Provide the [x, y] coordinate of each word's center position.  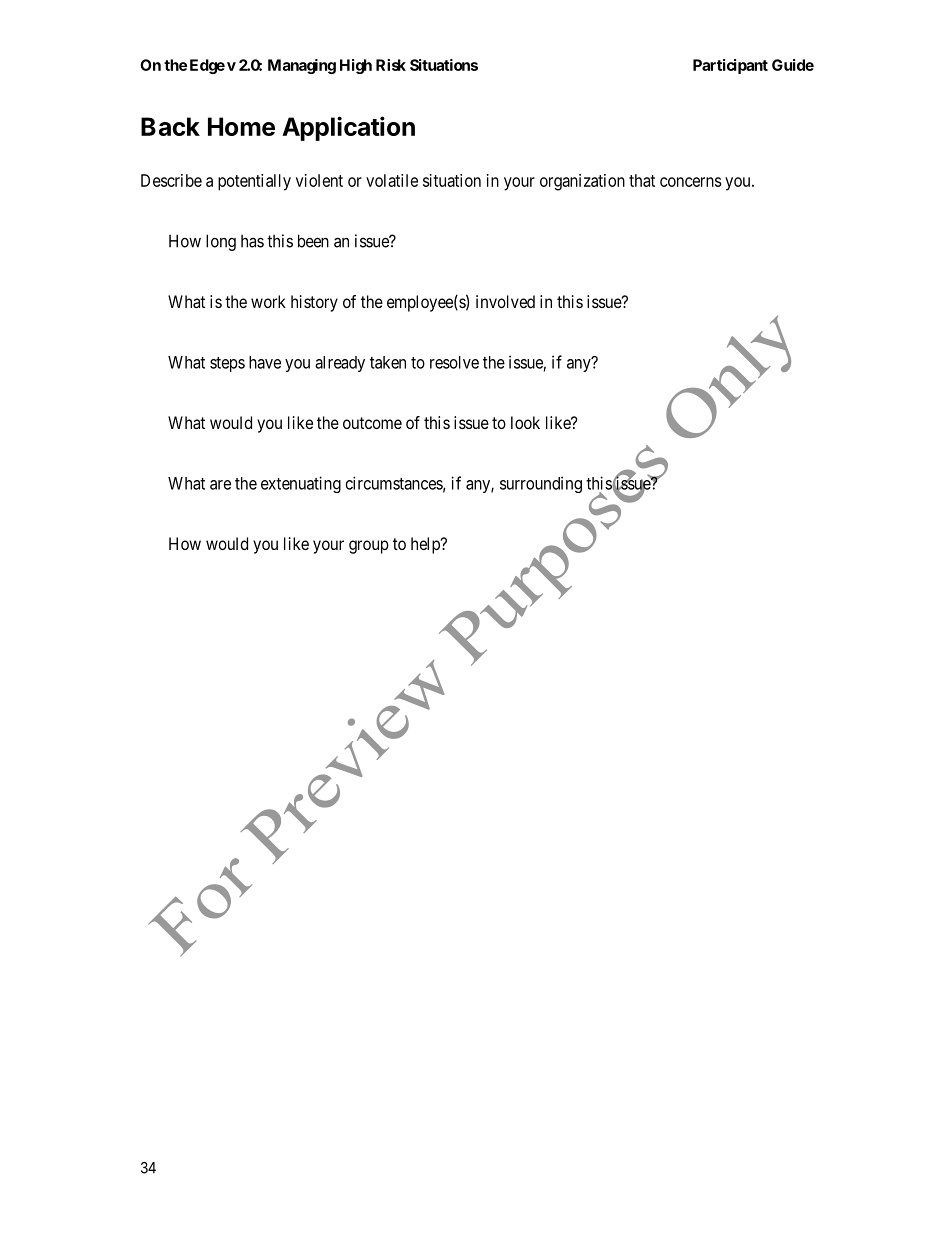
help [426, 545]
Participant [730, 66]
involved [505, 301]
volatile [392, 180]
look [525, 422]
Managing [302, 66]
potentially [254, 182]
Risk [391, 65]
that [642, 180]
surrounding [541, 484]
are [220, 485]
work [268, 301]
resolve [454, 362]
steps [227, 364]
